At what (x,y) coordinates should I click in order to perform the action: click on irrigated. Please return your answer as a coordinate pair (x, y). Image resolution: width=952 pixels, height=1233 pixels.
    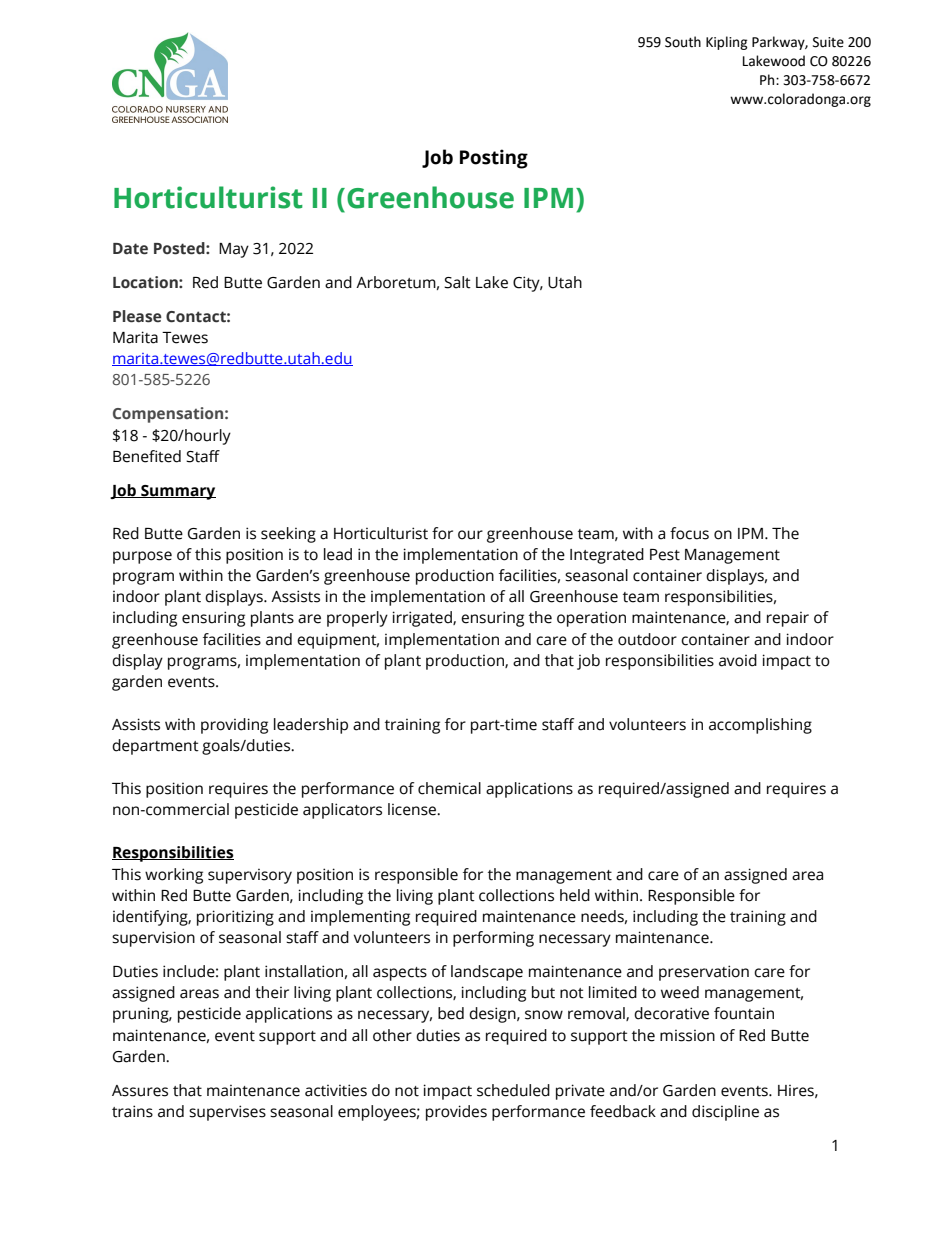
    Looking at the image, I should click on (423, 619).
